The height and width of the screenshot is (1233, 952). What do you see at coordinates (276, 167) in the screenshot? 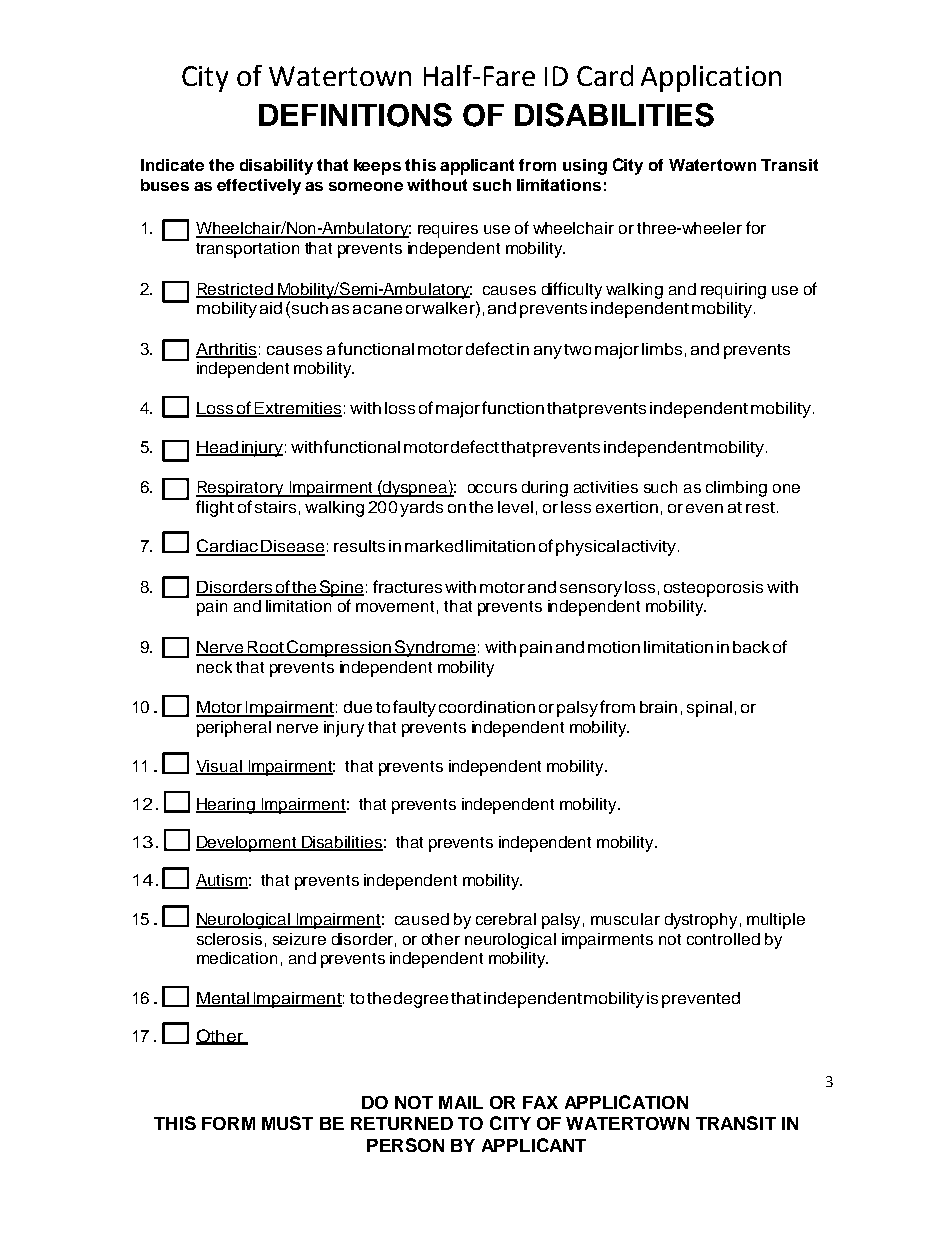
I see `disability` at bounding box center [276, 167].
